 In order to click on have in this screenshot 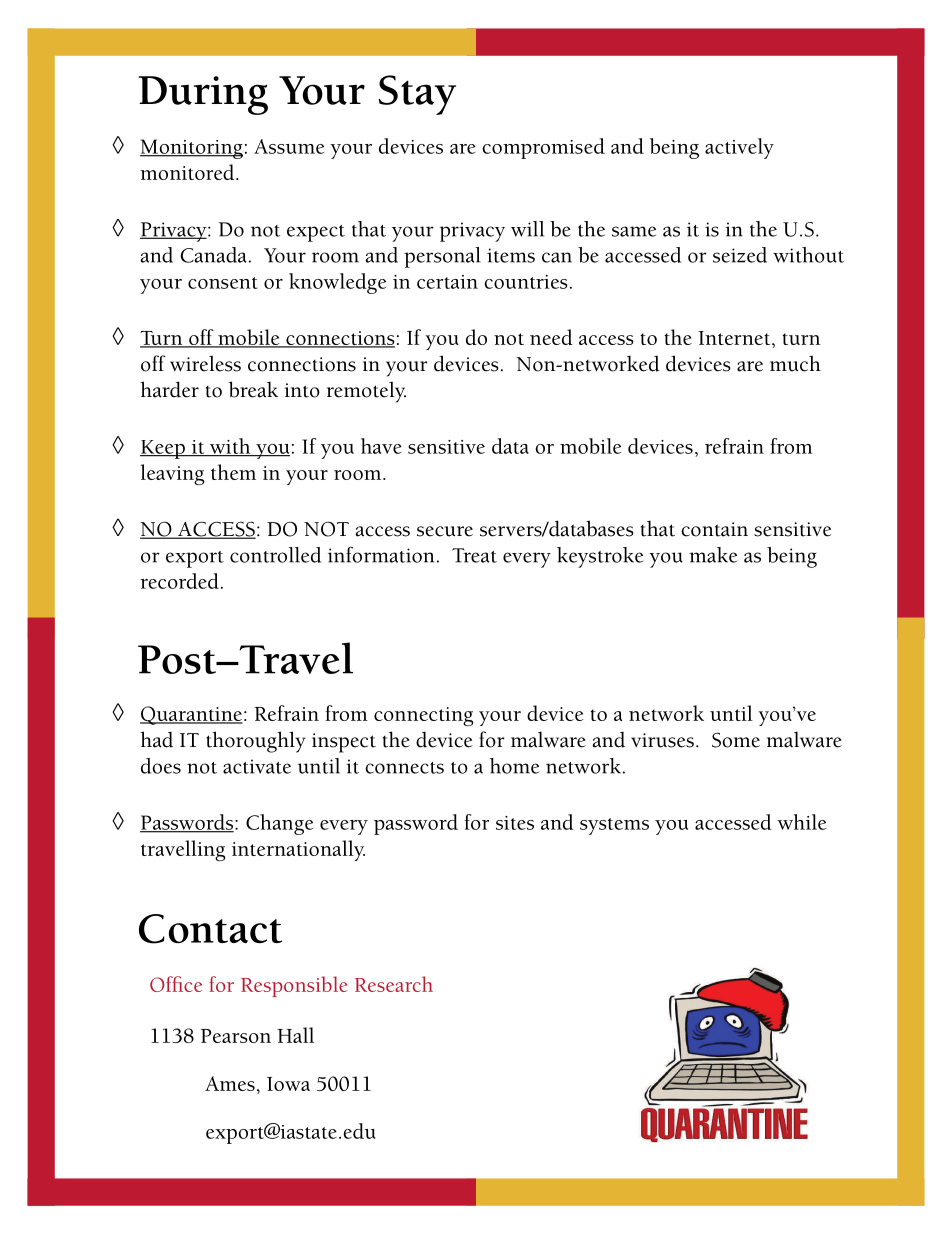, I will do `click(381, 446)`.
